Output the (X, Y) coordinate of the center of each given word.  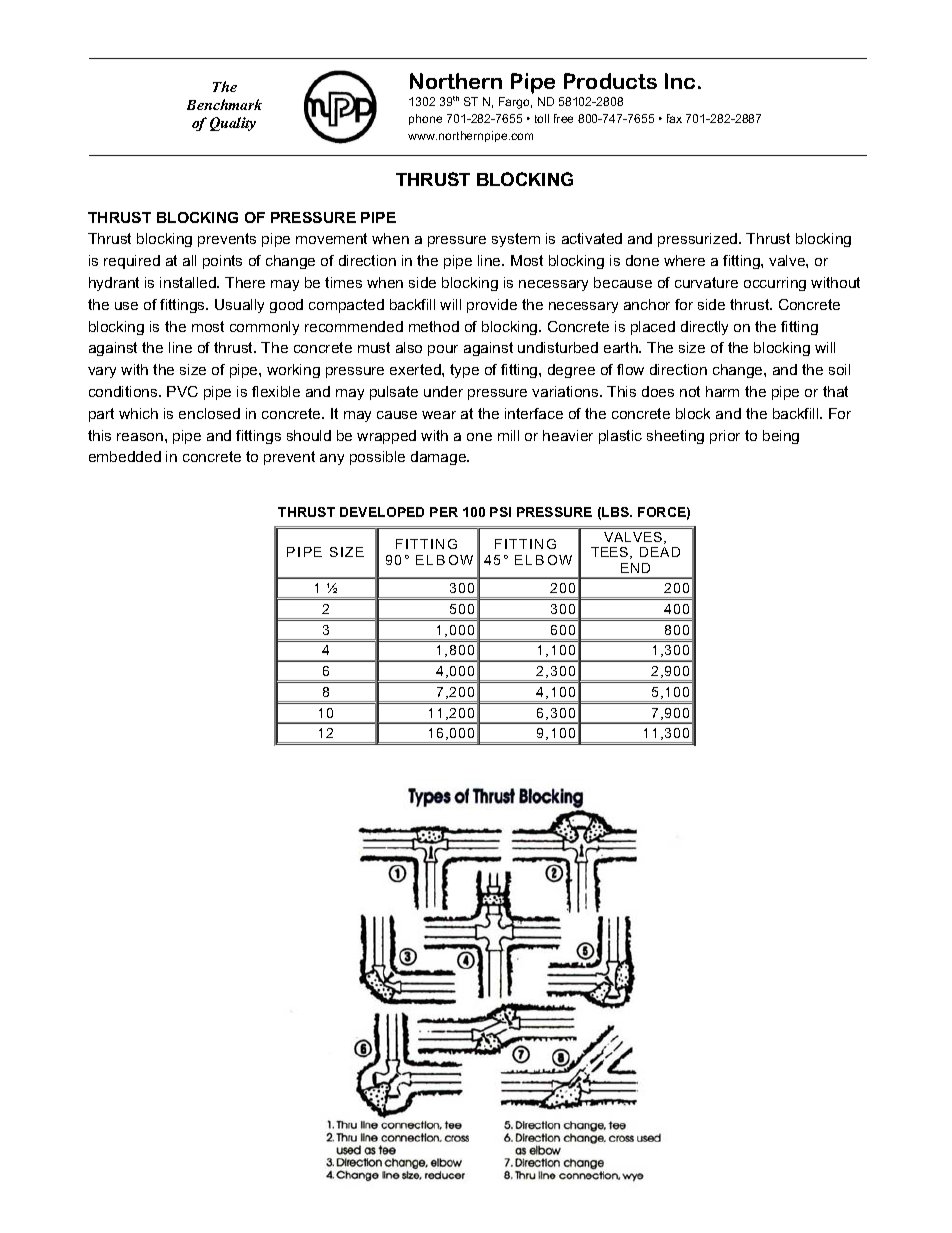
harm (722, 391)
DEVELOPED (382, 512)
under (443, 391)
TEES (611, 553)
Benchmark (224, 104)
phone (425, 119)
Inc (680, 81)
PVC (182, 391)
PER (444, 512)
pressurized (699, 240)
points (222, 262)
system (516, 240)
